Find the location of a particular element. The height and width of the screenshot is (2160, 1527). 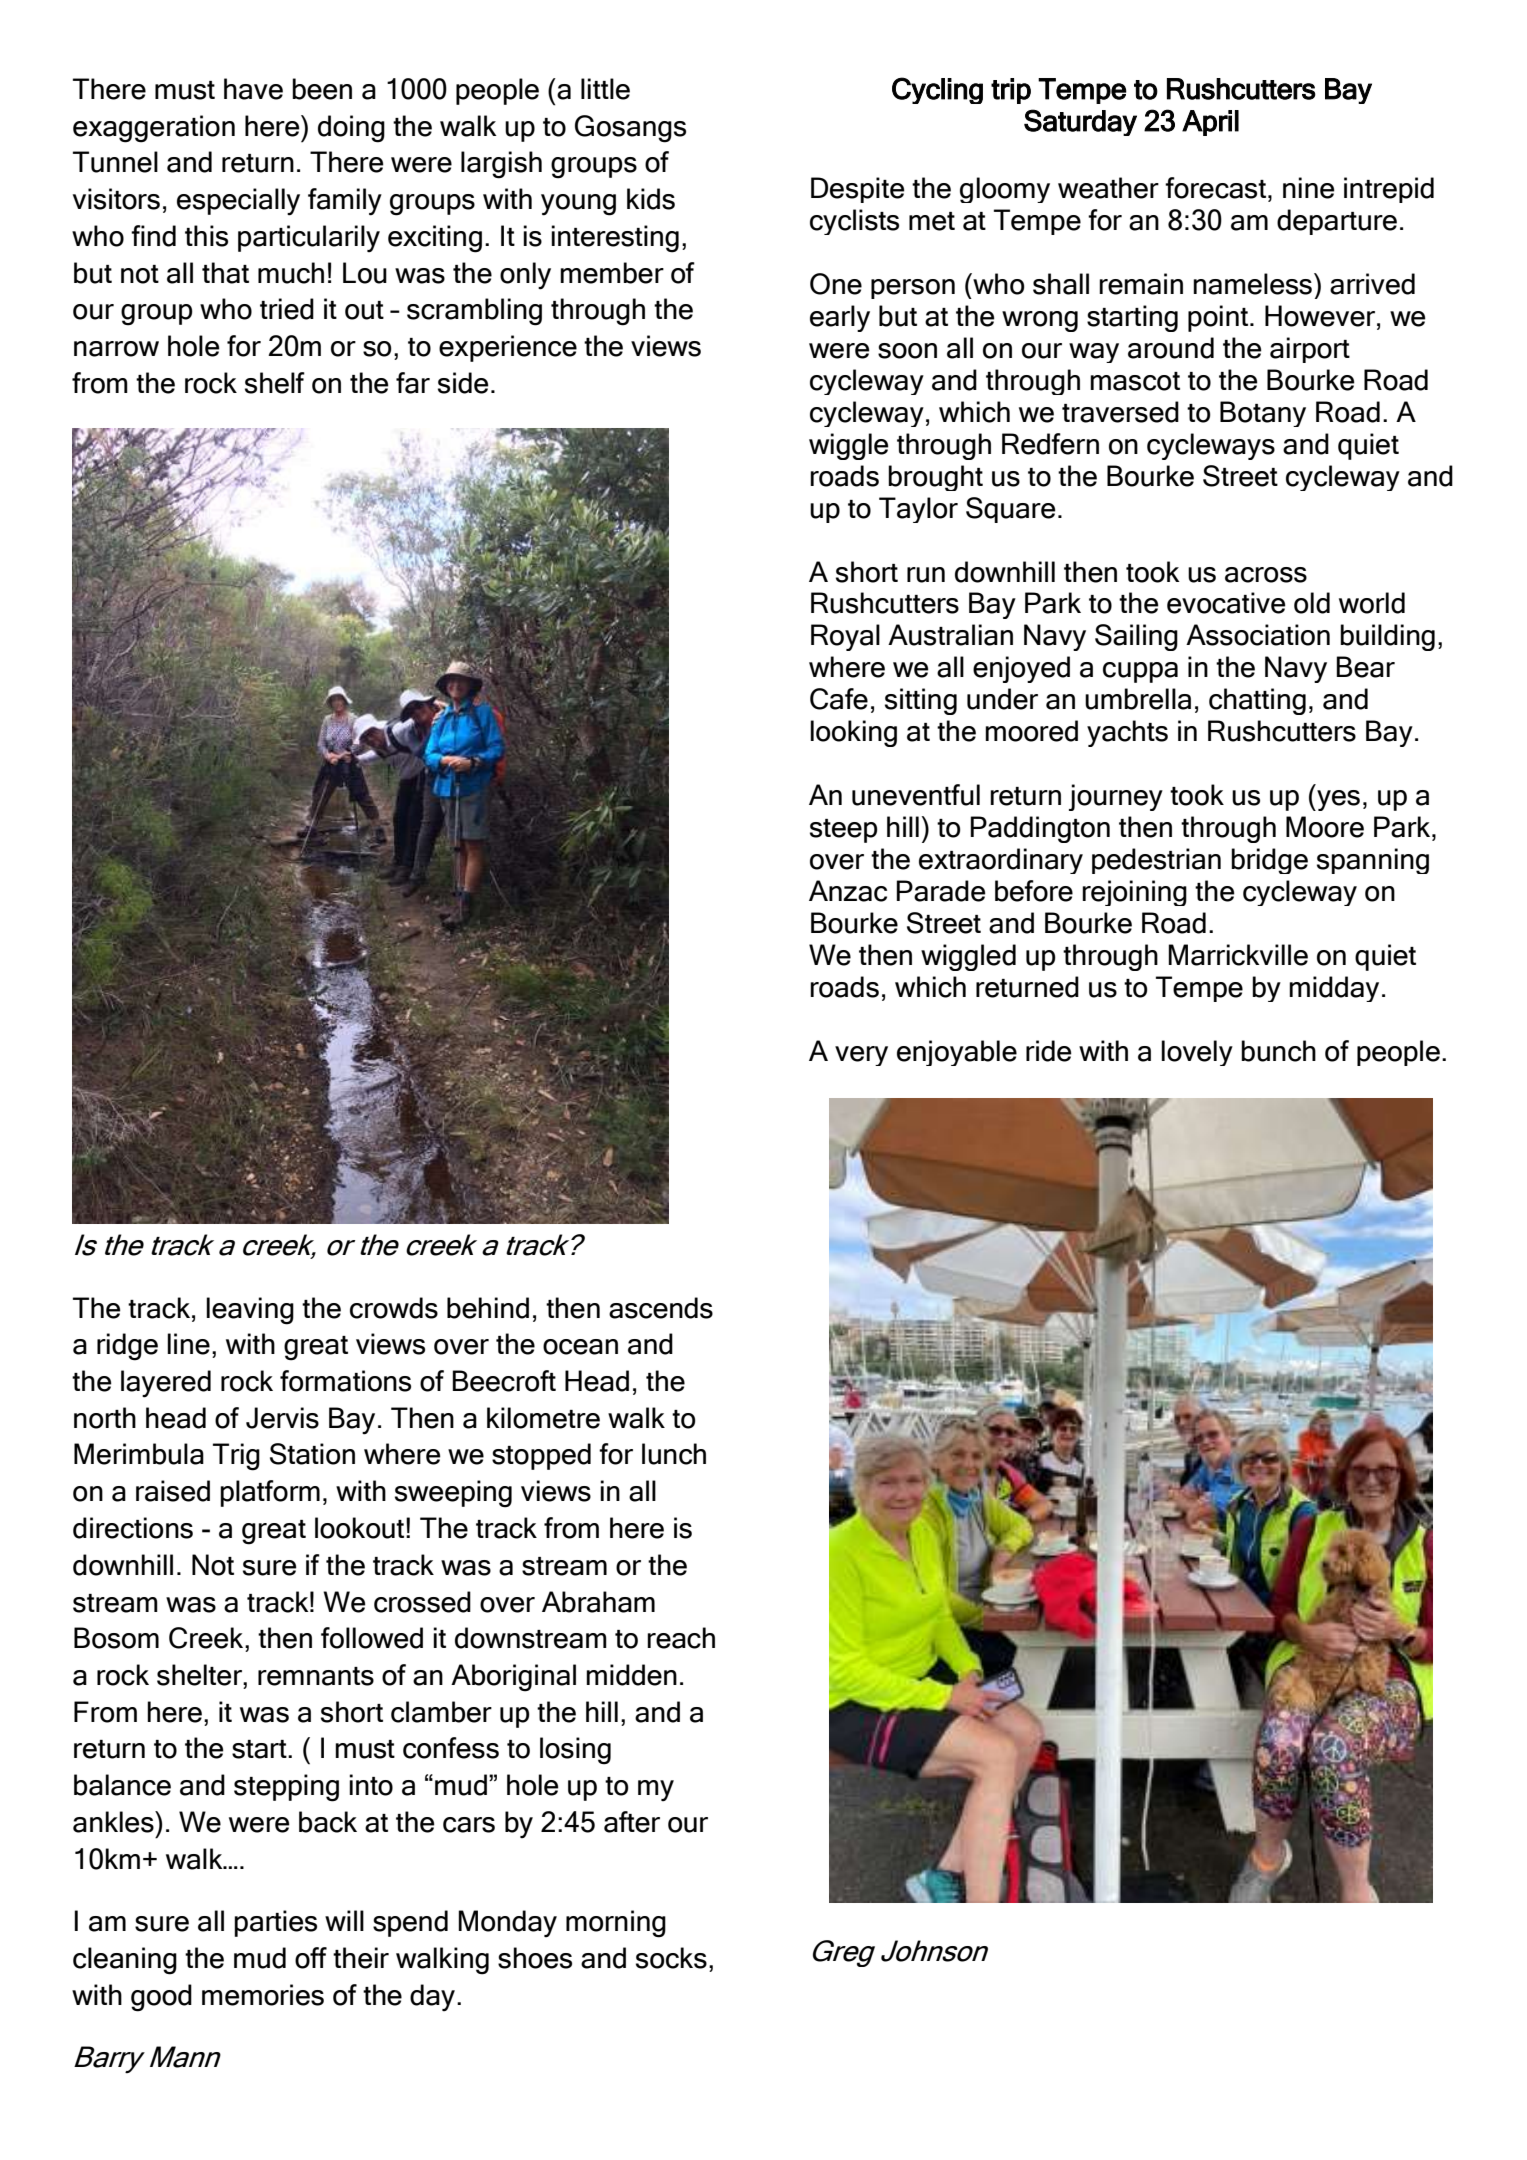

across is located at coordinates (1266, 575).
